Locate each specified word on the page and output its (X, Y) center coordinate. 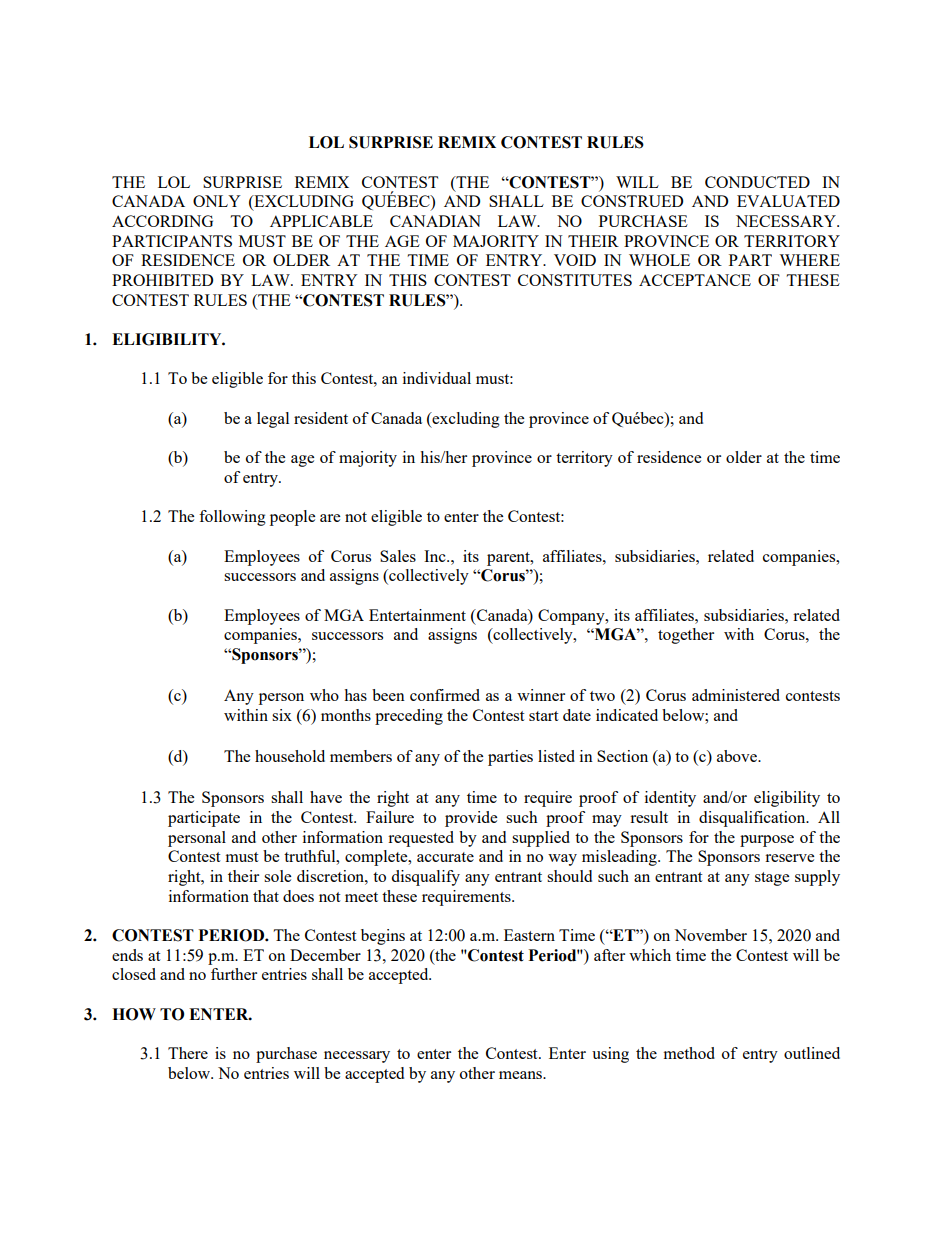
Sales (398, 556)
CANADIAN (435, 221)
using (610, 1055)
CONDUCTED (757, 182)
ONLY (217, 201)
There (188, 1053)
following (232, 518)
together (686, 636)
